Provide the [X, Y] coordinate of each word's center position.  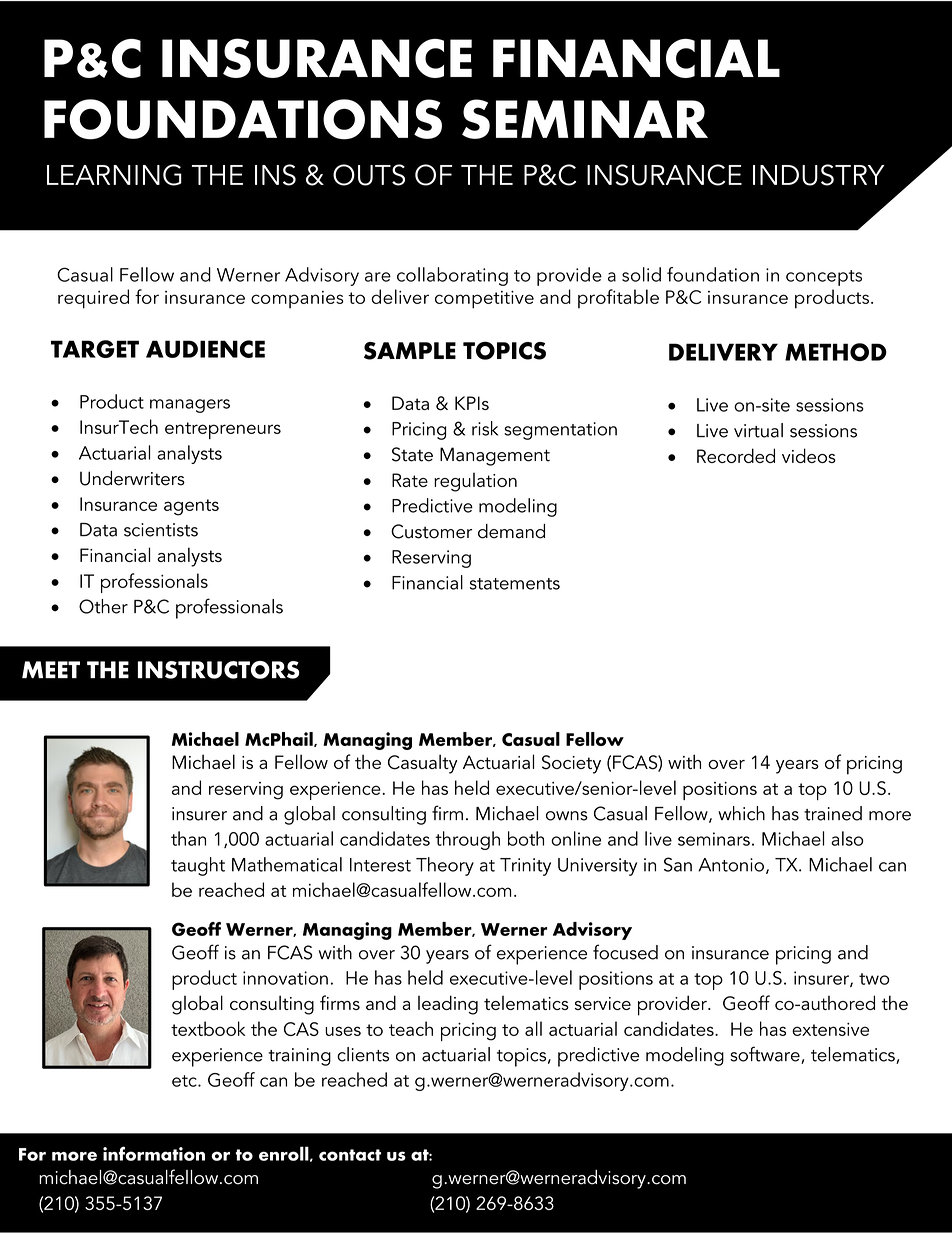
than [188, 838]
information [154, 1153]
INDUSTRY [818, 175]
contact [350, 1155]
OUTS [369, 175]
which [741, 813]
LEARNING [114, 175]
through [467, 840]
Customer [431, 531]
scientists [161, 530]
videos [809, 455]
